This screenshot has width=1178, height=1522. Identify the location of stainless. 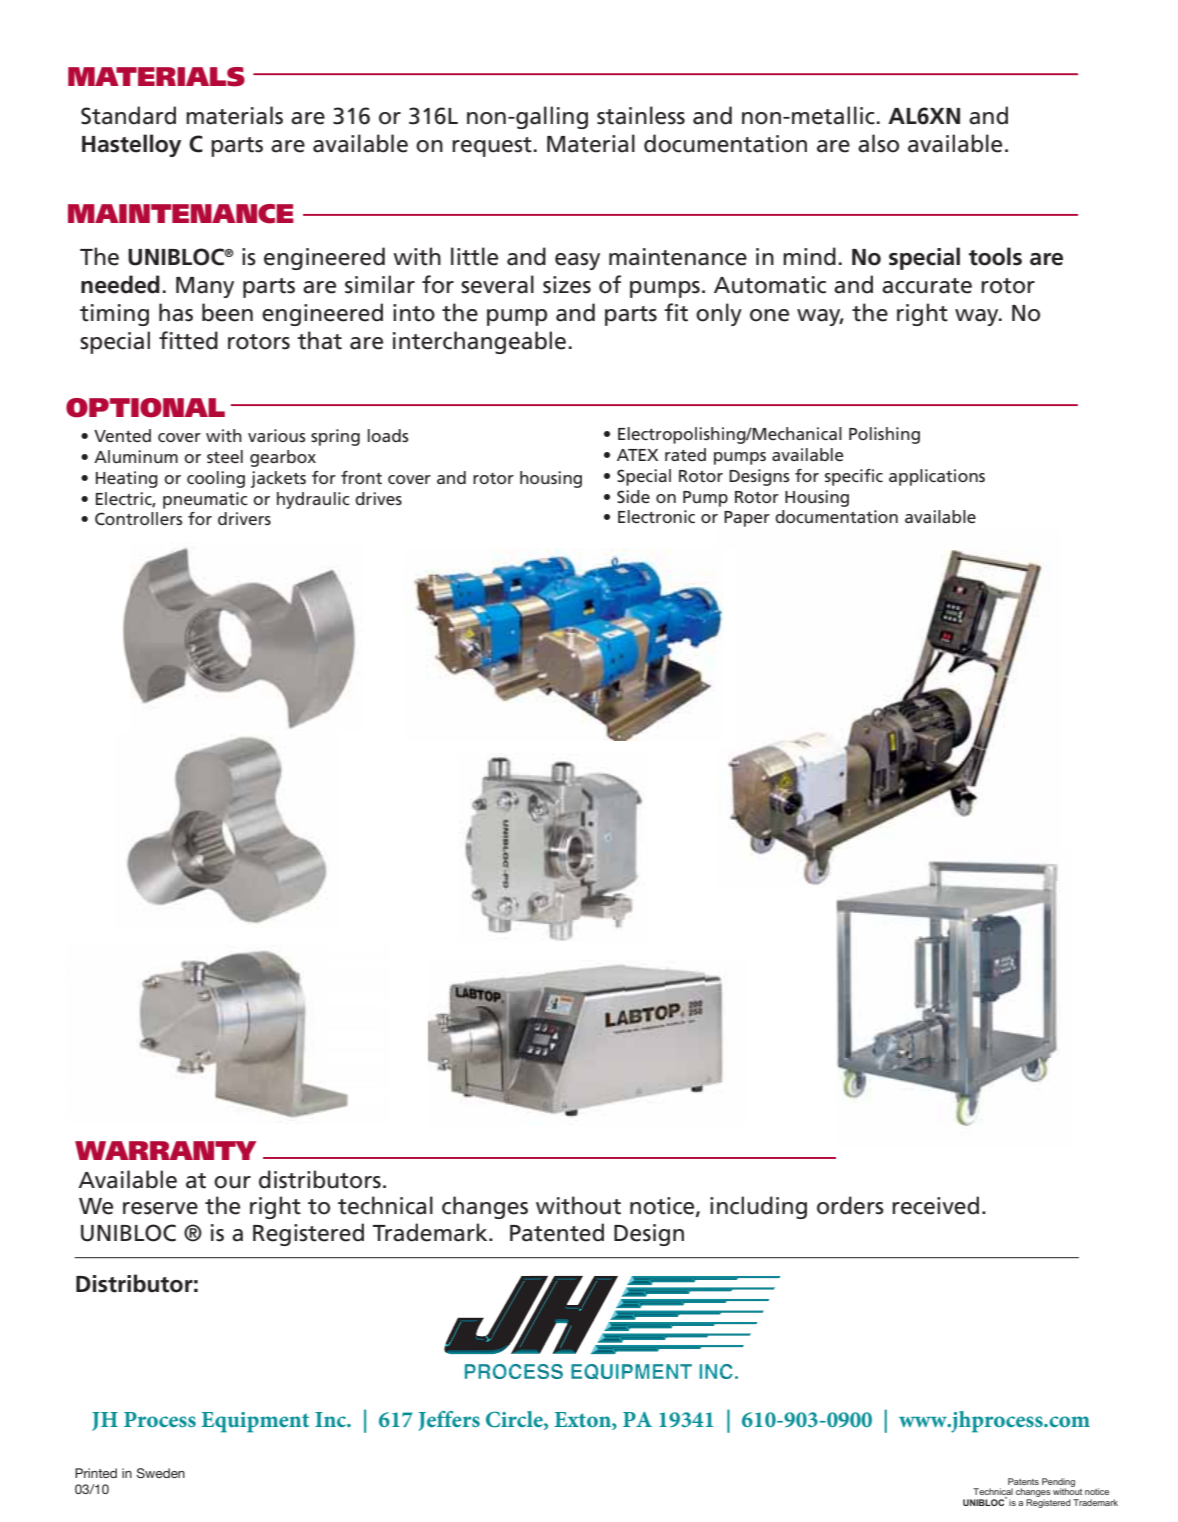
(641, 115).
